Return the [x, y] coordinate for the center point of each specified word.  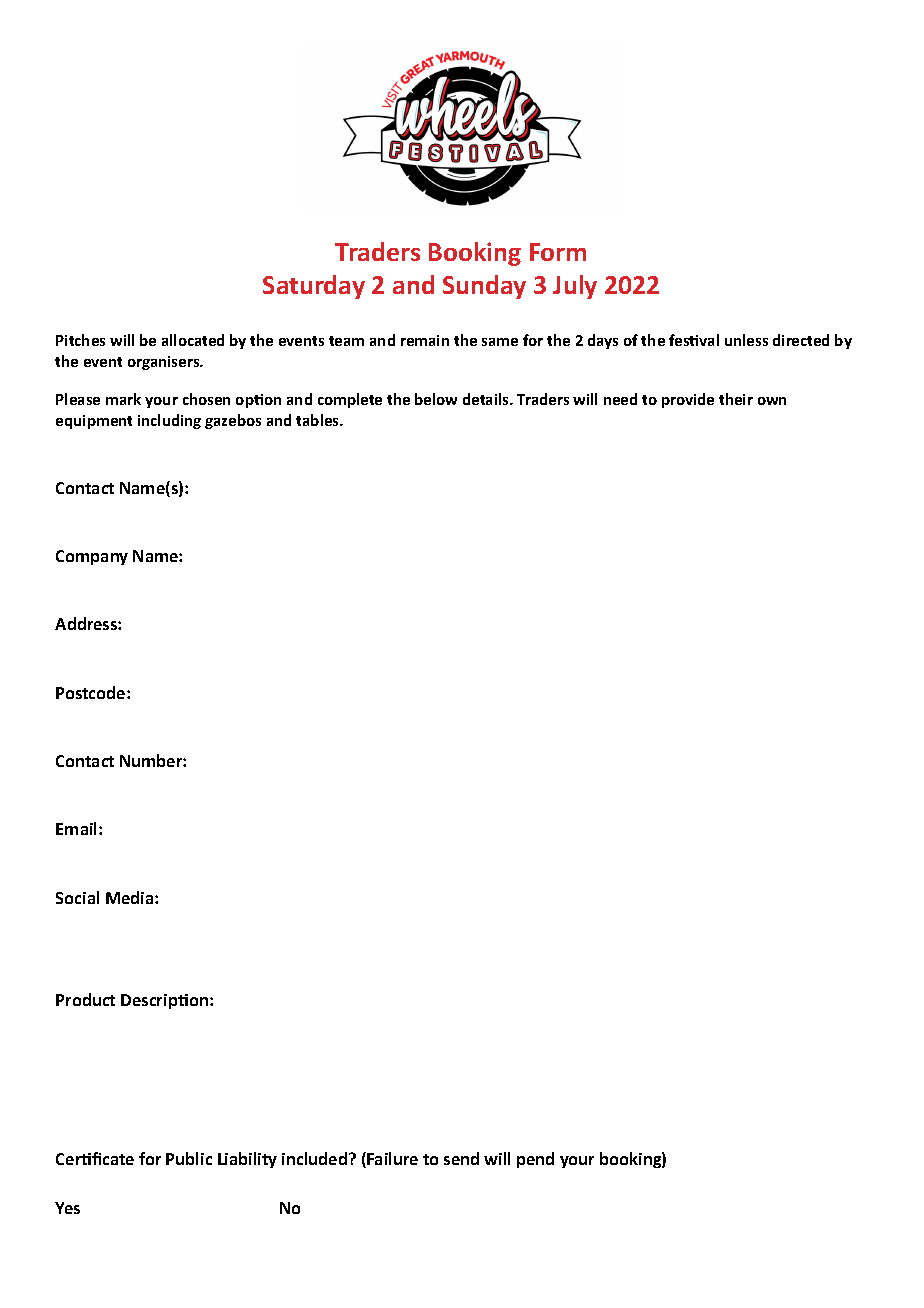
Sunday [484, 287]
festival [694, 340]
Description [164, 1001]
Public [189, 1158]
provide [688, 400]
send [461, 1158]
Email [78, 828]
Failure [392, 1158]
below [436, 399]
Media [131, 897]
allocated [193, 340]
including [169, 421]
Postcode [92, 692]
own [772, 401]
